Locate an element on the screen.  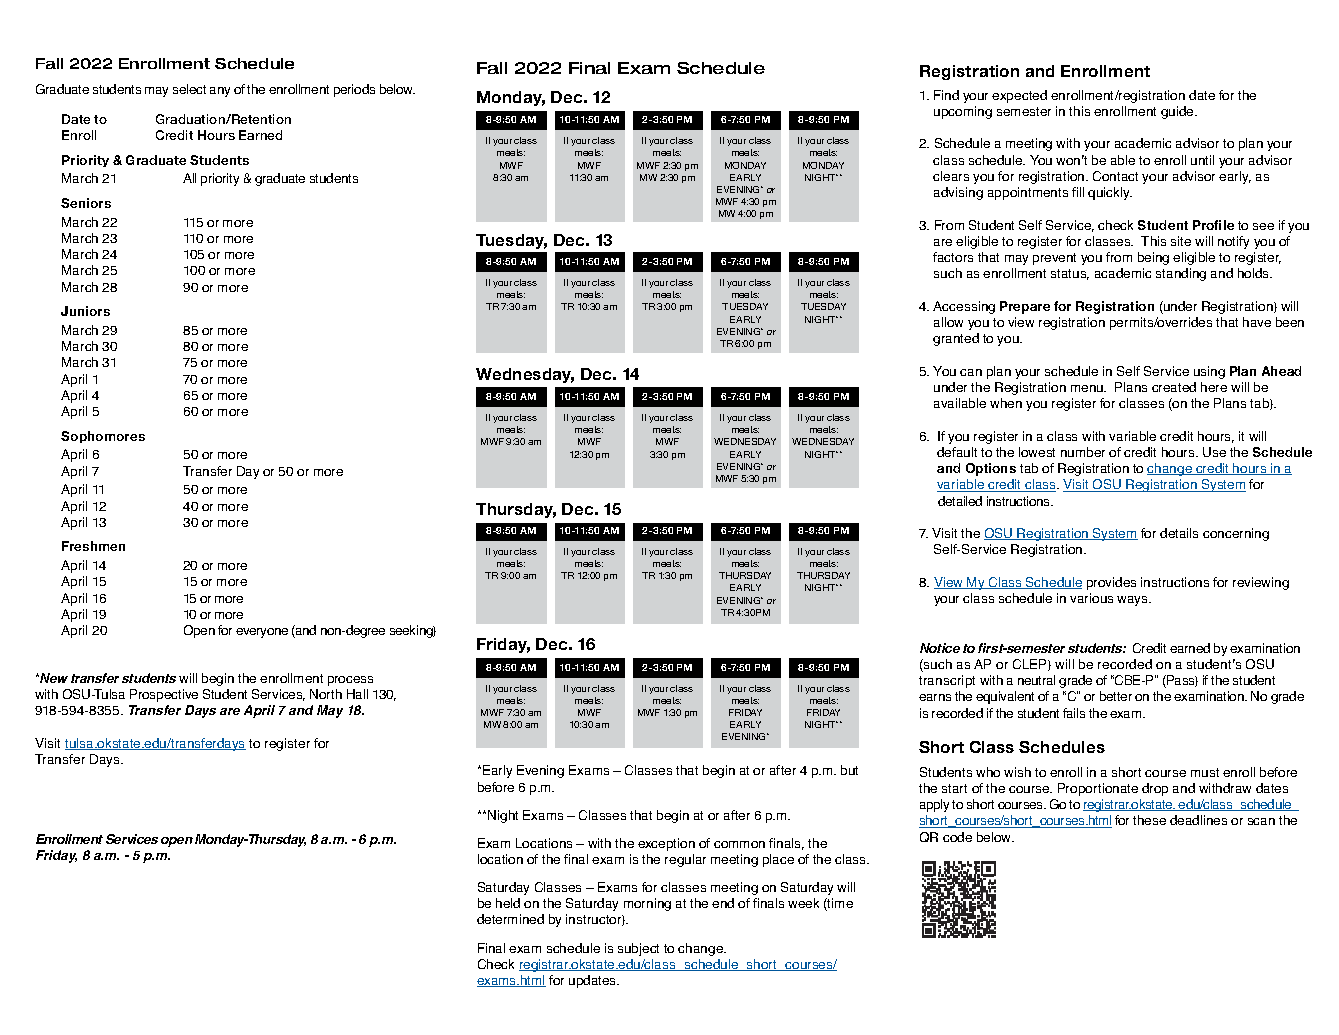
determined is located at coordinates (510, 919).
